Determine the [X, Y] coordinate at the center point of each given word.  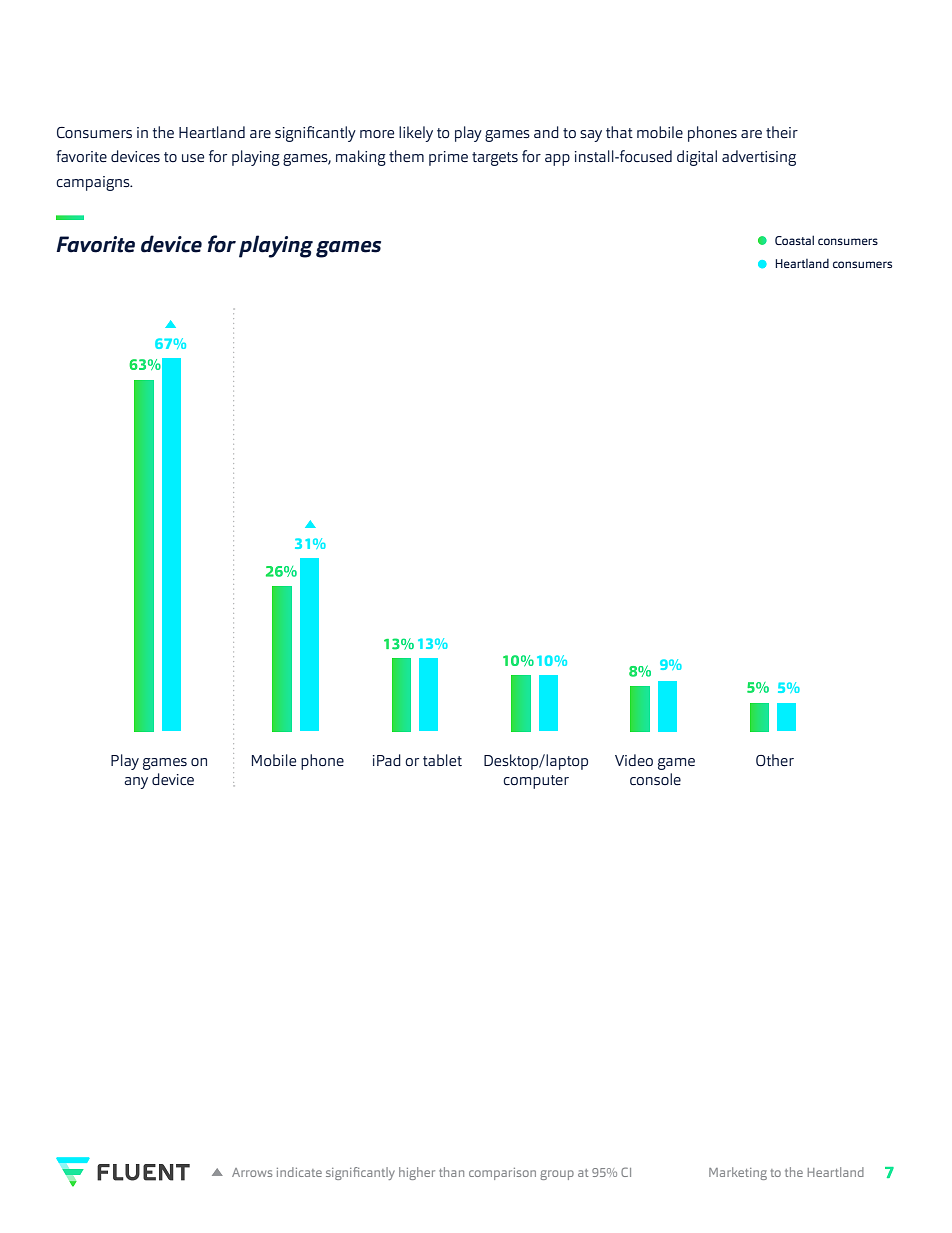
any [136, 783]
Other [775, 760]
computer [536, 782]
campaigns [94, 183]
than [451, 1172]
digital [697, 158]
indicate [299, 1172]
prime [448, 158]
